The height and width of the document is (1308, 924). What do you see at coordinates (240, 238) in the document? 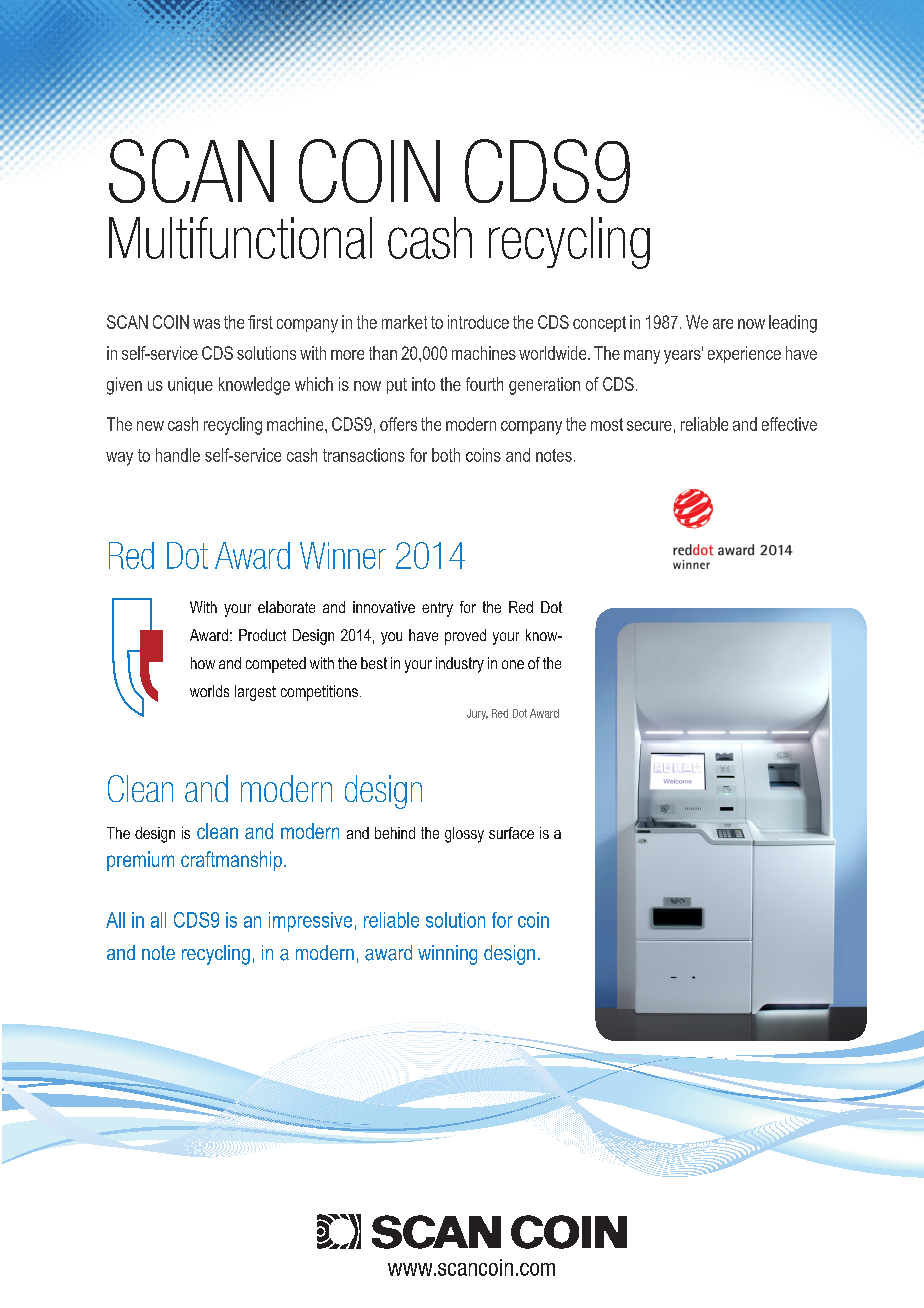
I see `Multifunctional` at bounding box center [240, 238].
